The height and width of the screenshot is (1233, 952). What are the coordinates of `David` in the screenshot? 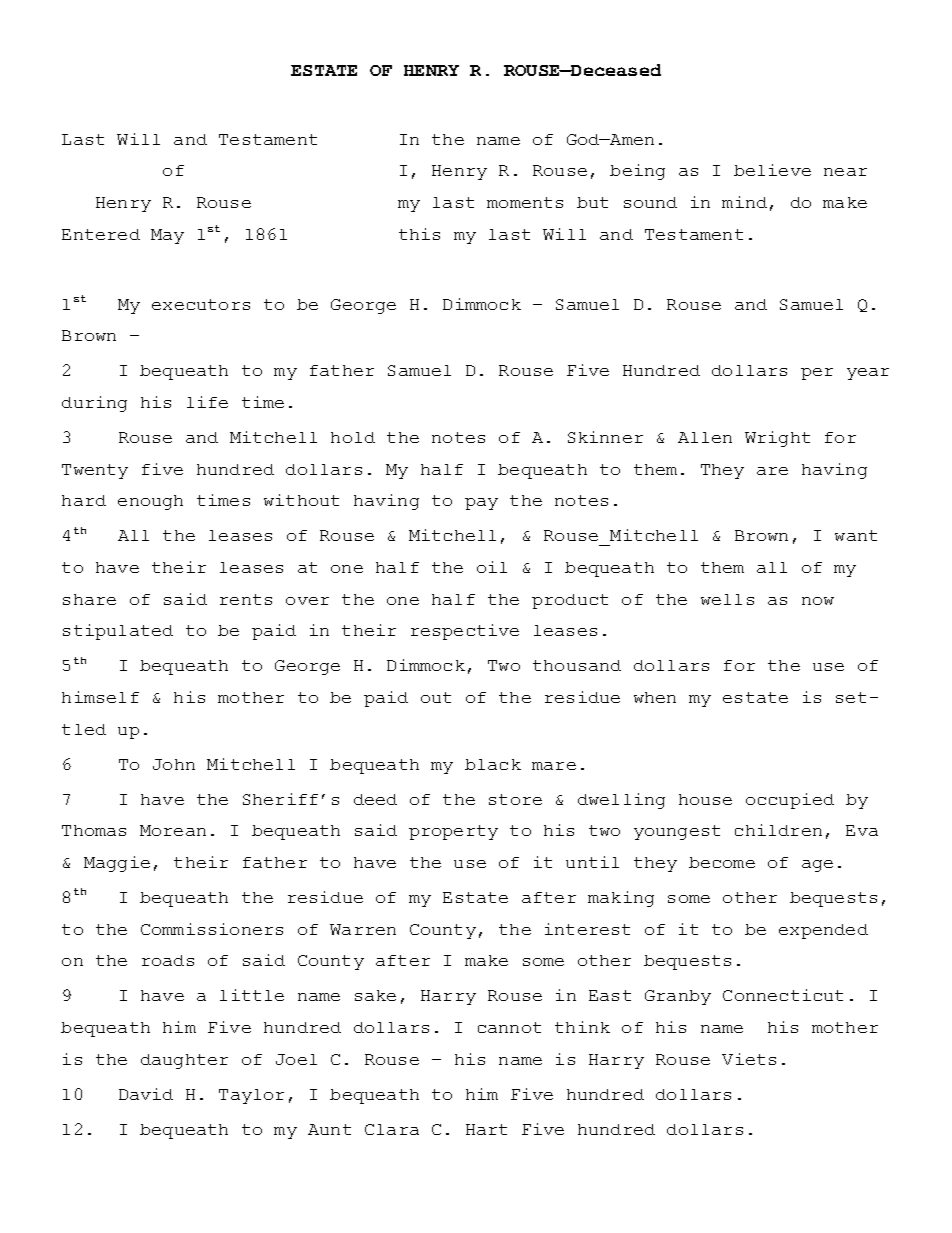 It's located at (146, 1094).
